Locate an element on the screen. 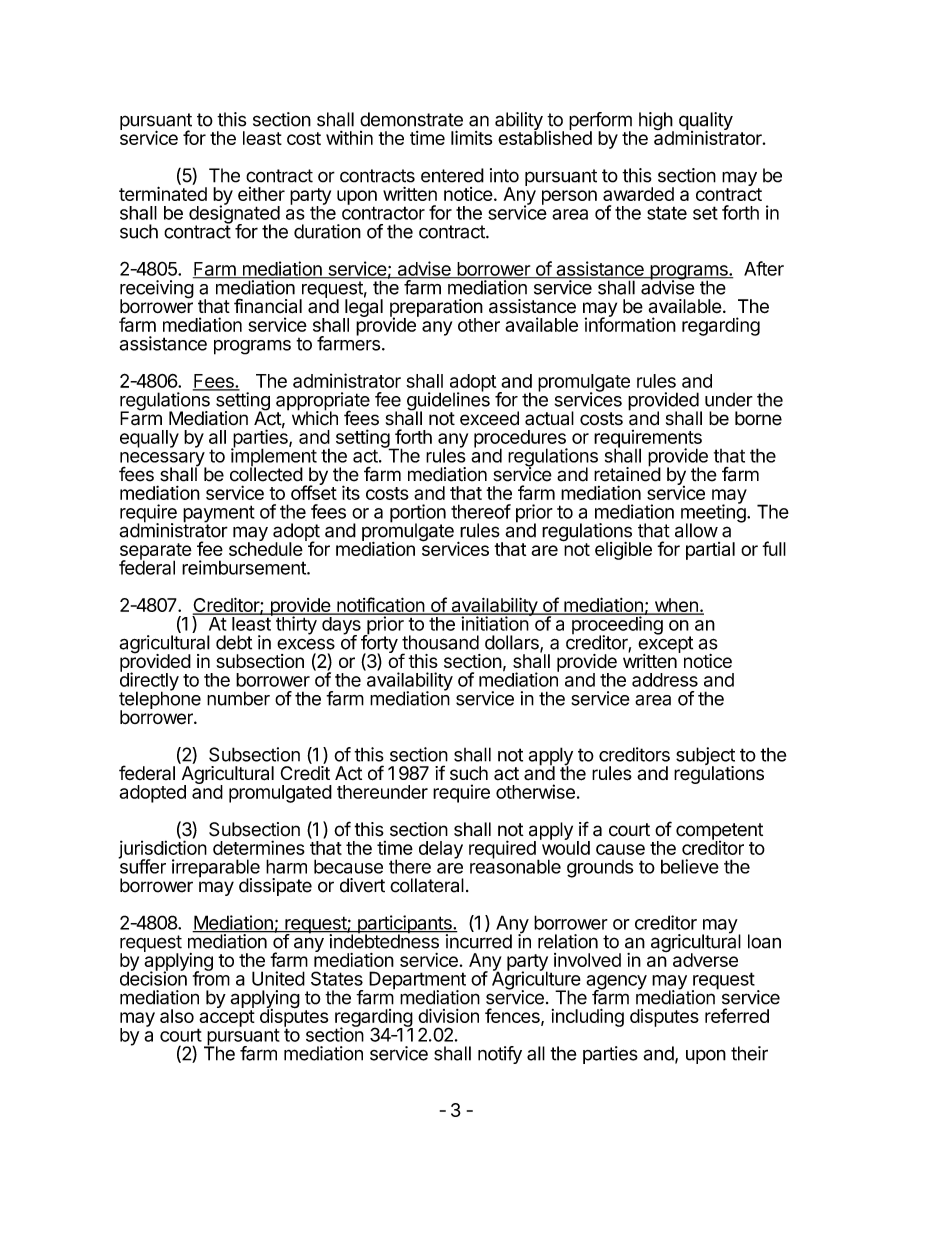 Image resolution: width=952 pixels, height=1233 pixels. either is located at coordinates (261, 194).
